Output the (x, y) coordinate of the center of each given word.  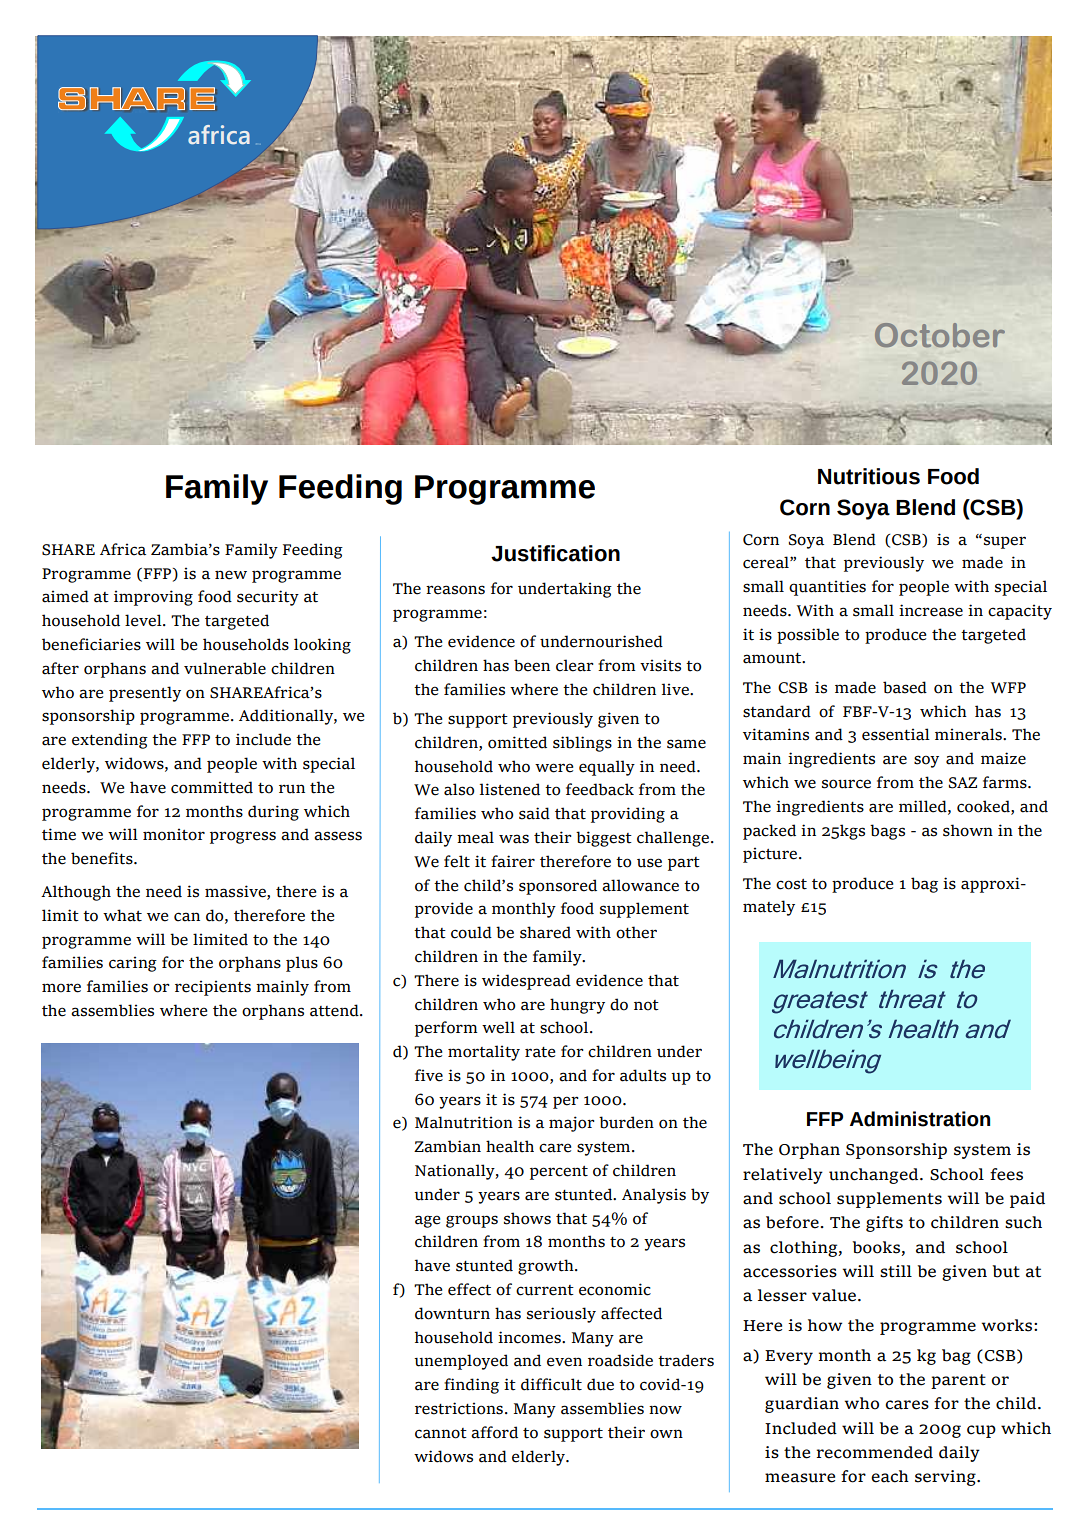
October (940, 335)
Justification (555, 553)
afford (494, 1432)
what (122, 915)
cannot (441, 1433)
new (231, 575)
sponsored (558, 887)
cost (791, 884)
